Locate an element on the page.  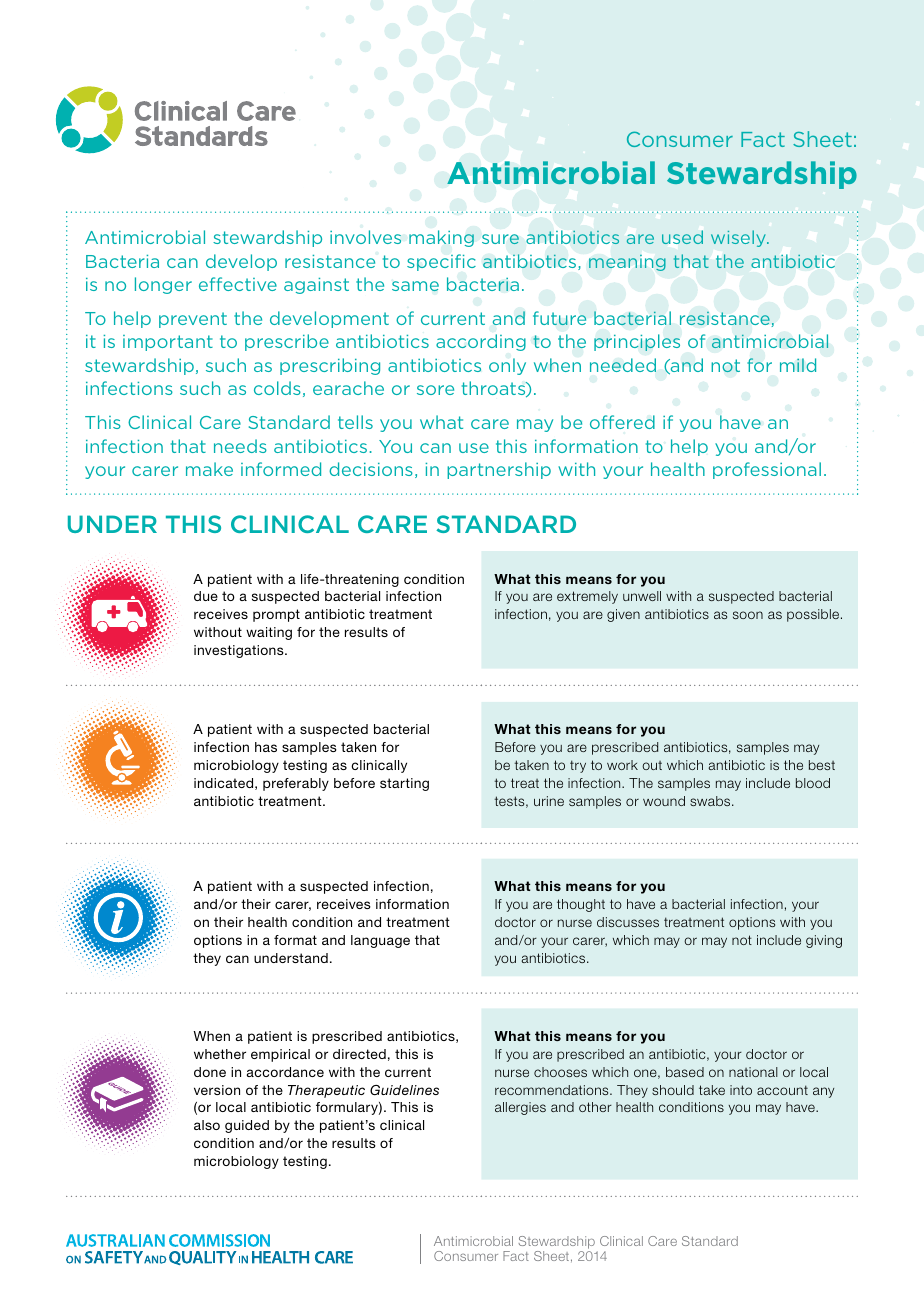
partnership is located at coordinates (499, 470).
